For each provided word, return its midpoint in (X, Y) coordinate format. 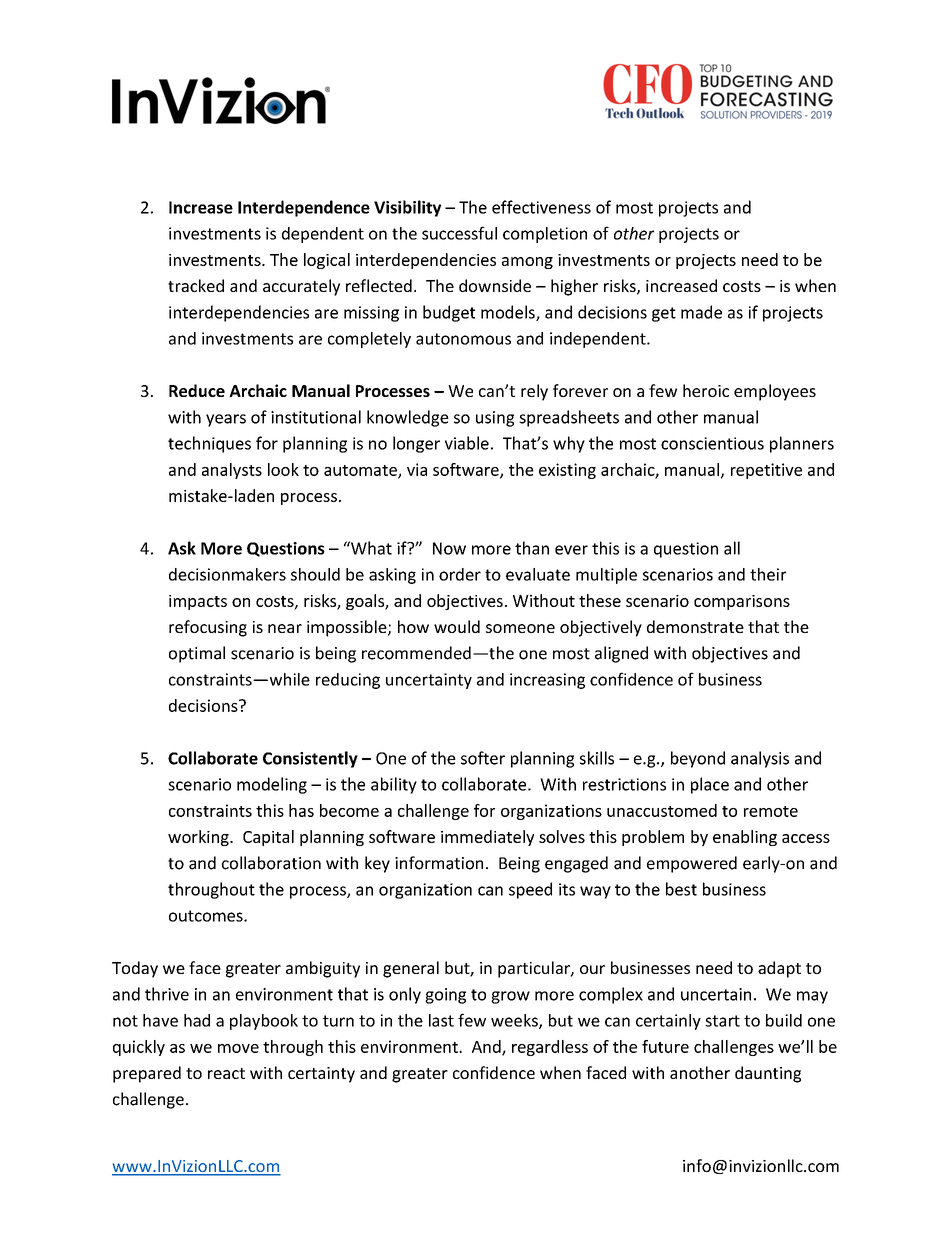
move (238, 1048)
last (441, 1020)
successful (459, 233)
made (701, 312)
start (722, 1021)
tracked (196, 285)
